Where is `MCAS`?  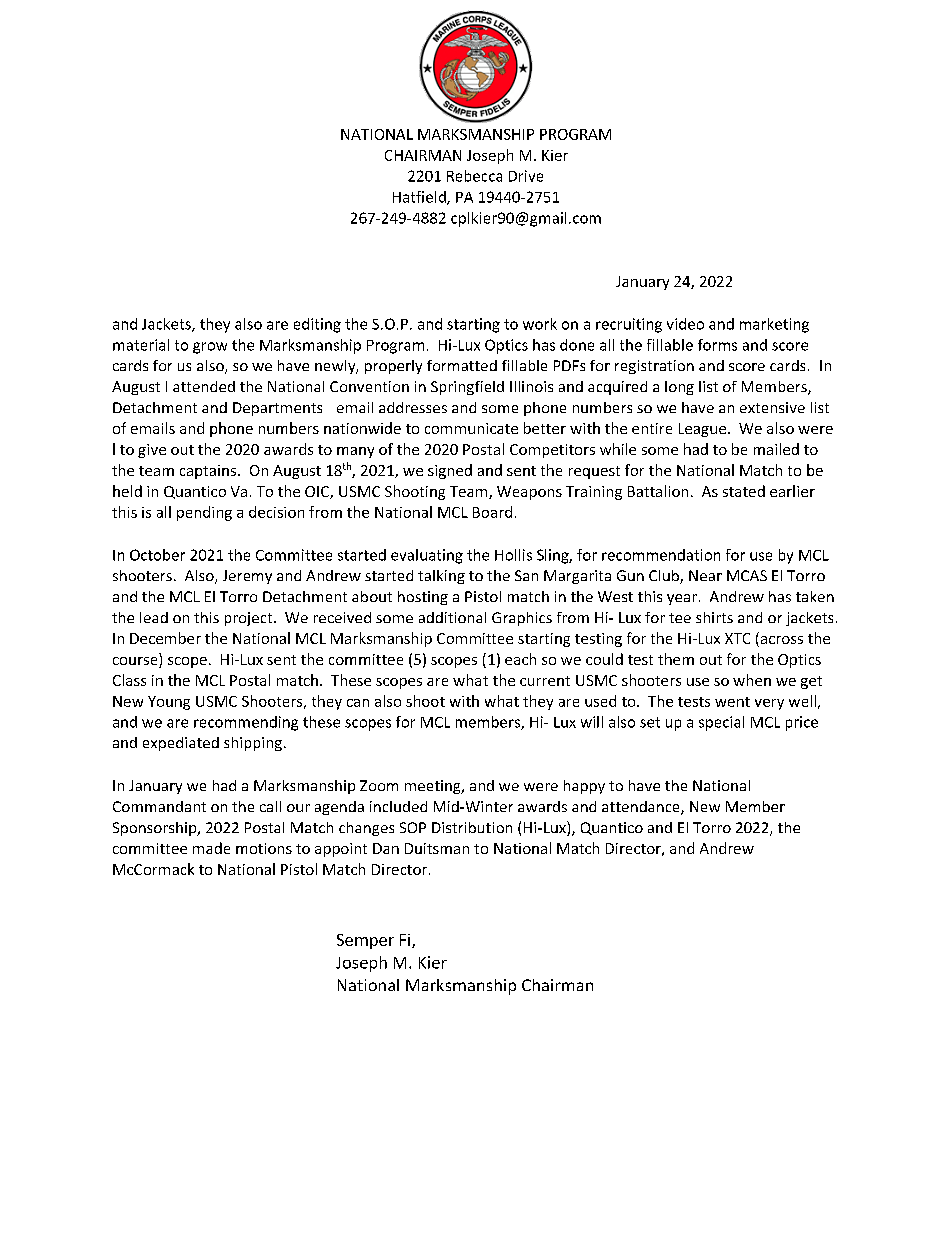 MCAS is located at coordinates (747, 575).
